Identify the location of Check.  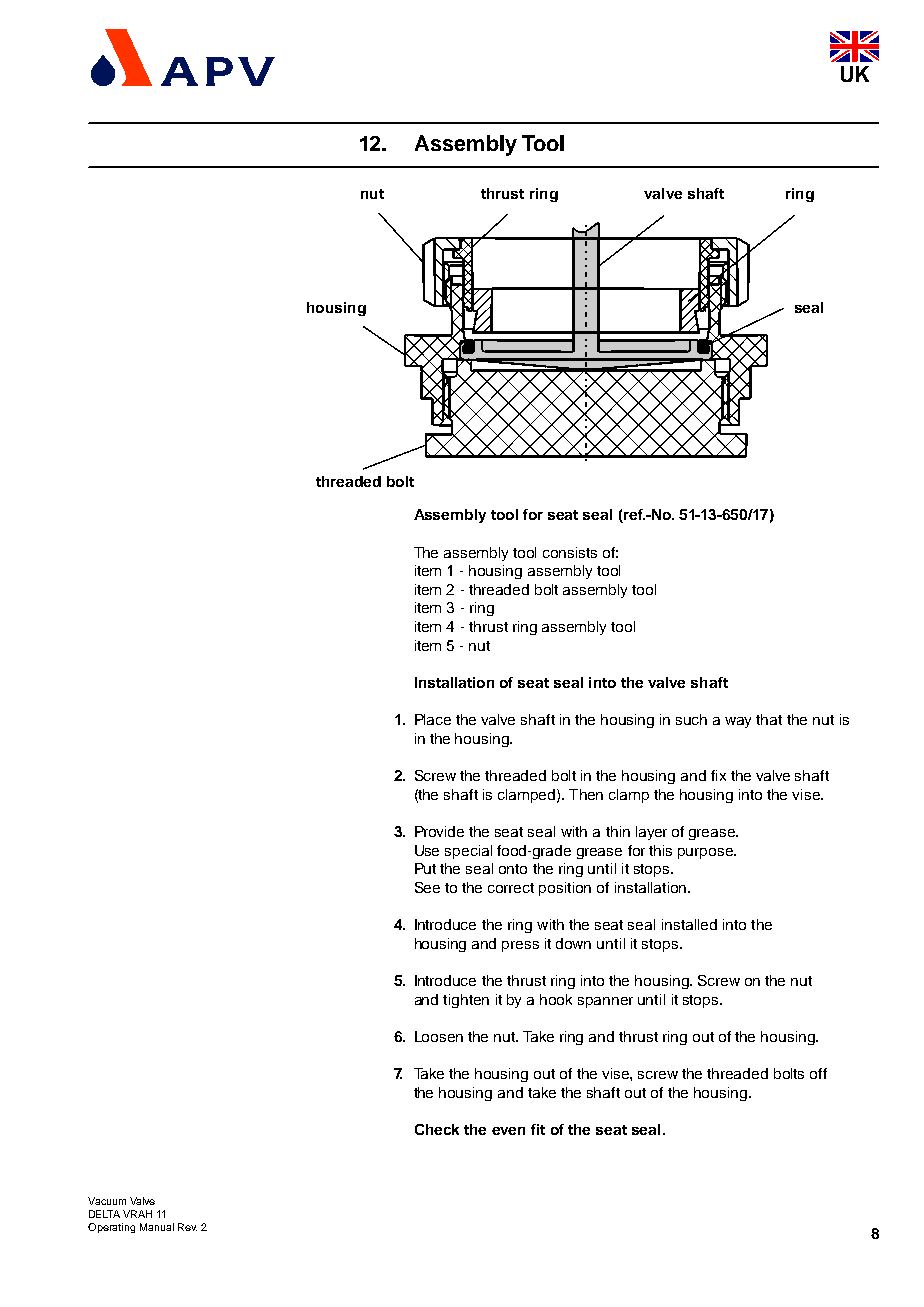
(437, 1129).
